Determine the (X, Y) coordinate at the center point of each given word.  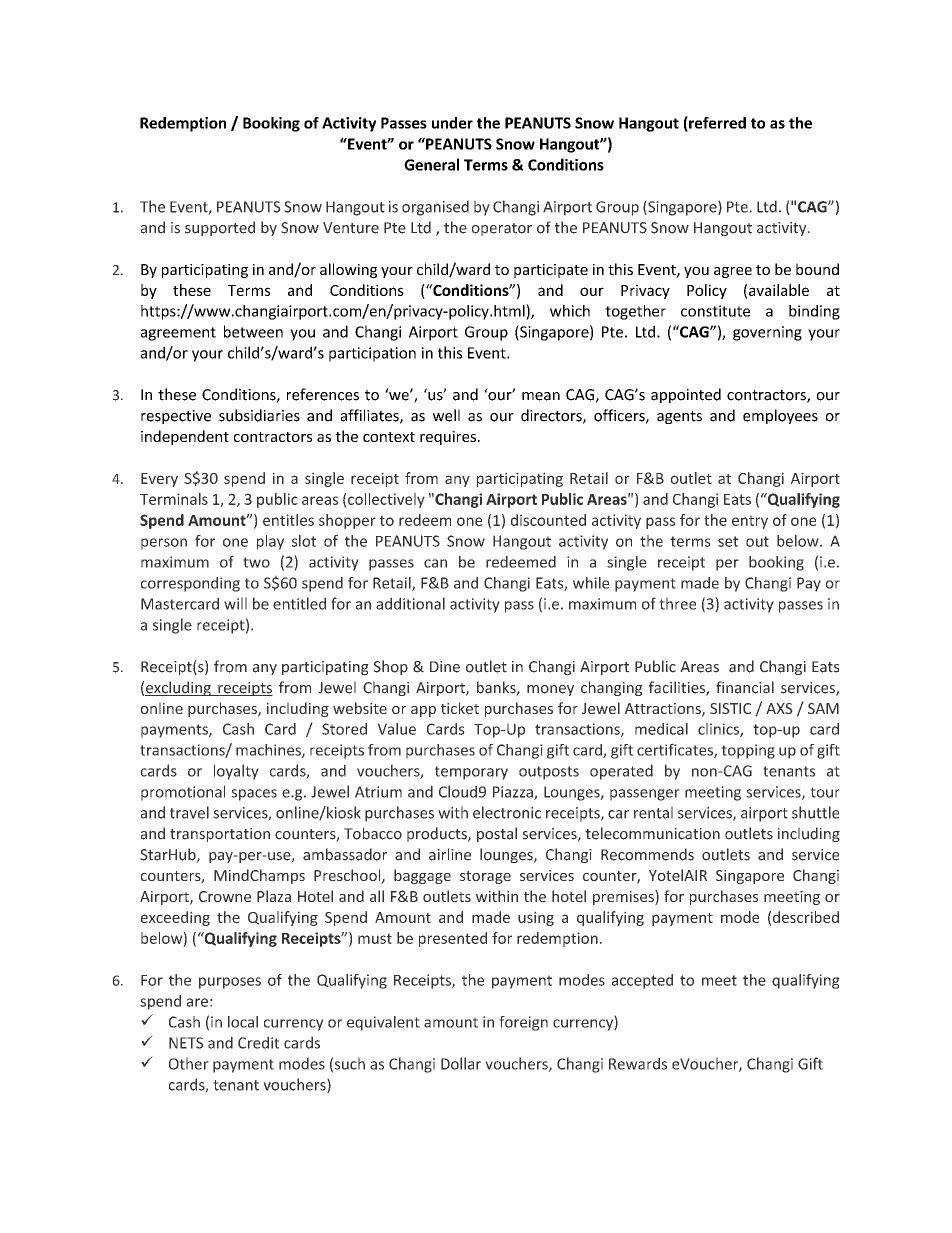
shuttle (815, 812)
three (677, 603)
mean (541, 396)
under (452, 123)
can (435, 563)
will (235, 603)
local (243, 1022)
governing (767, 333)
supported (220, 228)
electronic (507, 812)
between (253, 331)
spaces (254, 795)
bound (817, 269)
